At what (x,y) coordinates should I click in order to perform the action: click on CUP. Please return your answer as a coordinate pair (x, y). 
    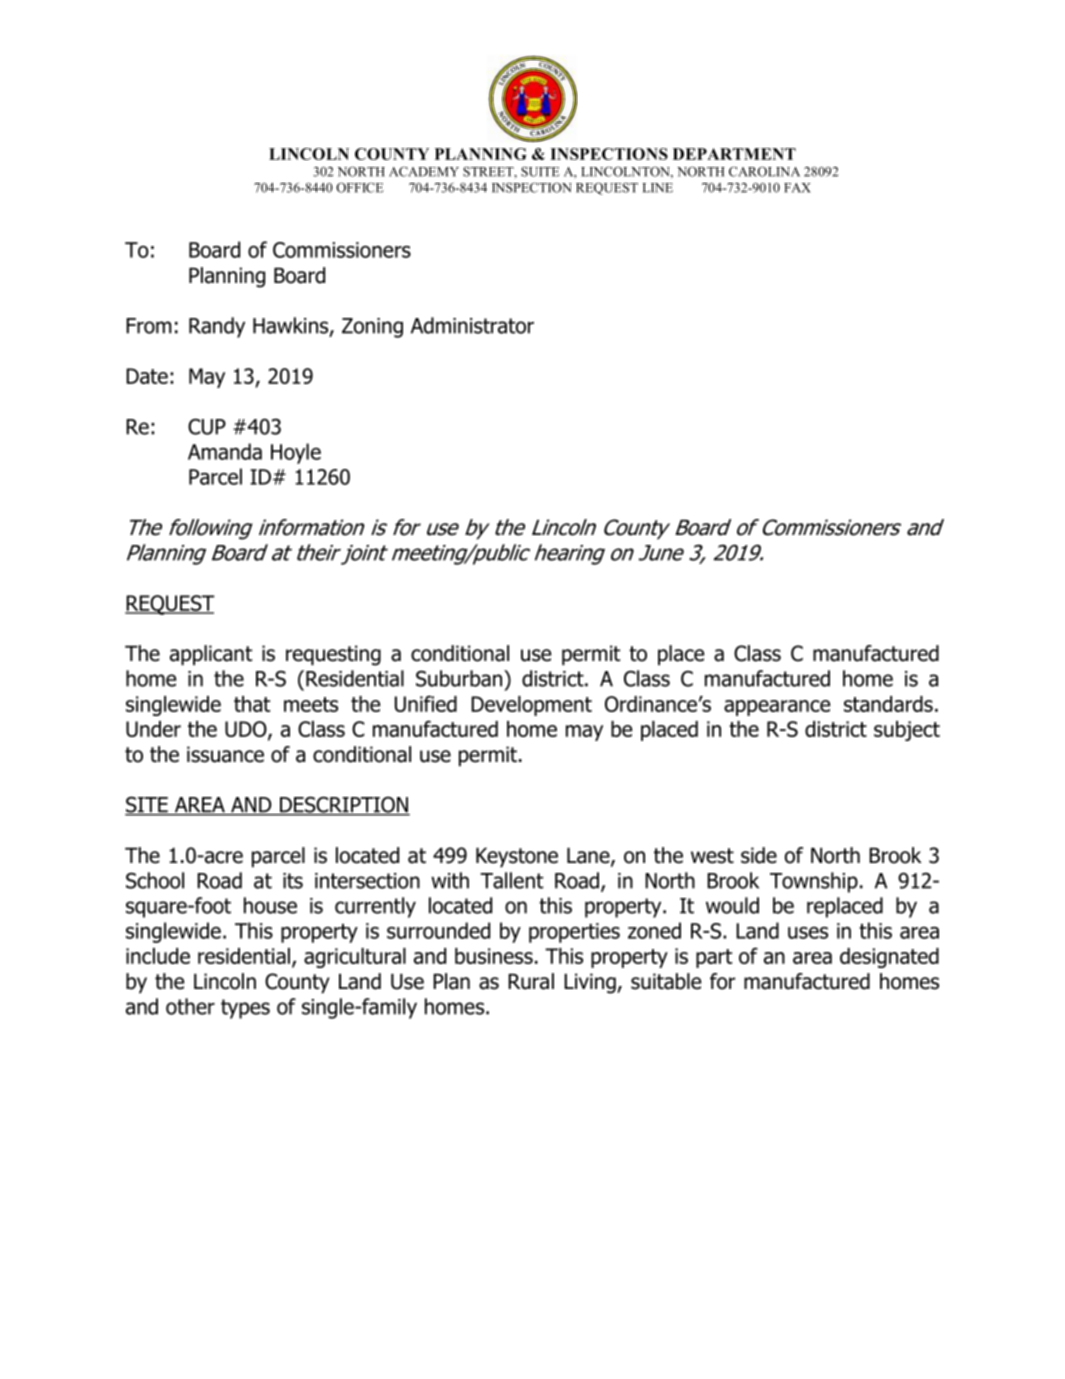
    Looking at the image, I should click on (207, 426).
